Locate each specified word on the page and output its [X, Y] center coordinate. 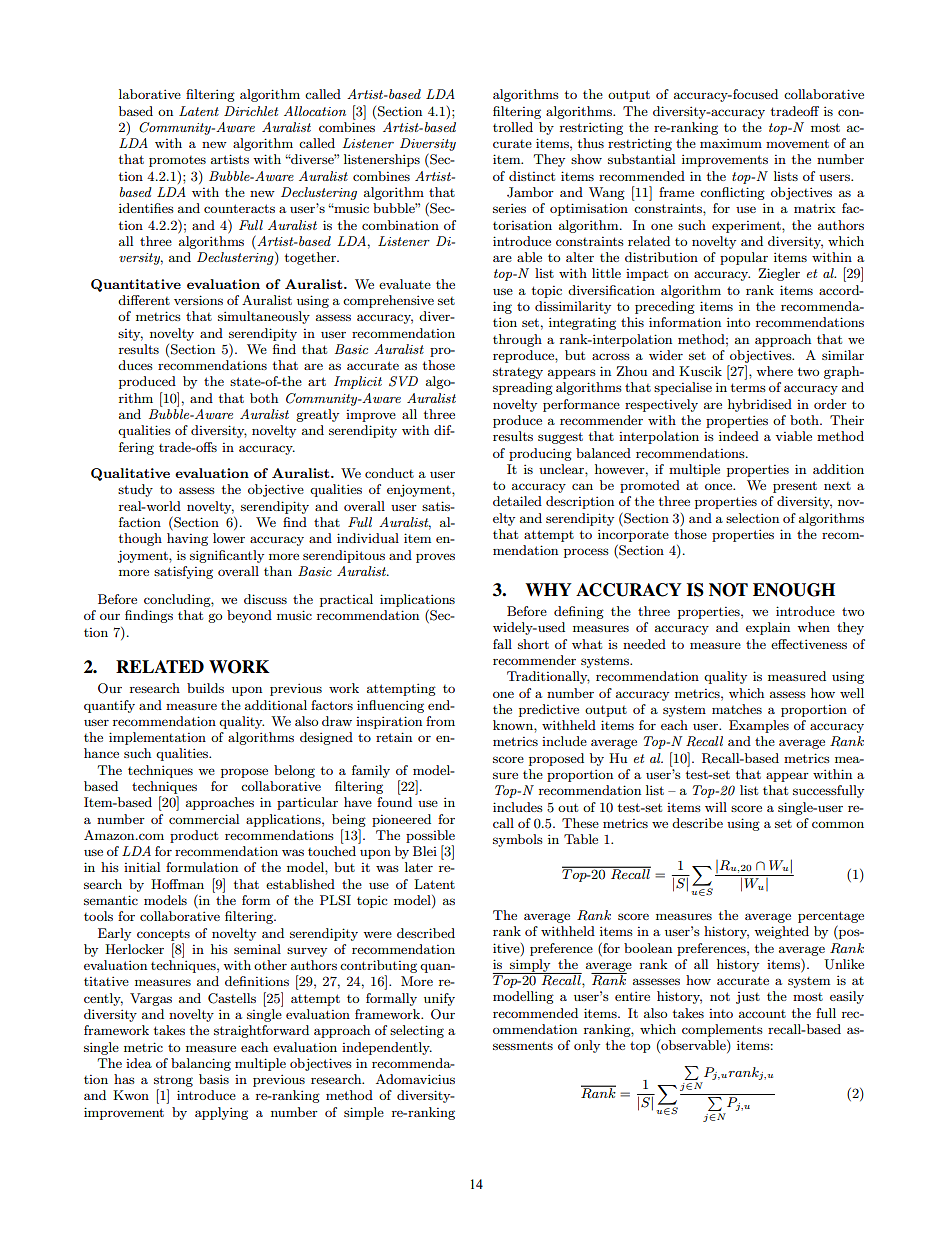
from [440, 721]
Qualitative [130, 474]
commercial [204, 819]
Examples [759, 726]
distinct [532, 176]
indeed [739, 436]
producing [540, 454]
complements [722, 1030]
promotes [177, 161]
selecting [417, 1031]
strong [173, 1081]
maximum [731, 143]
